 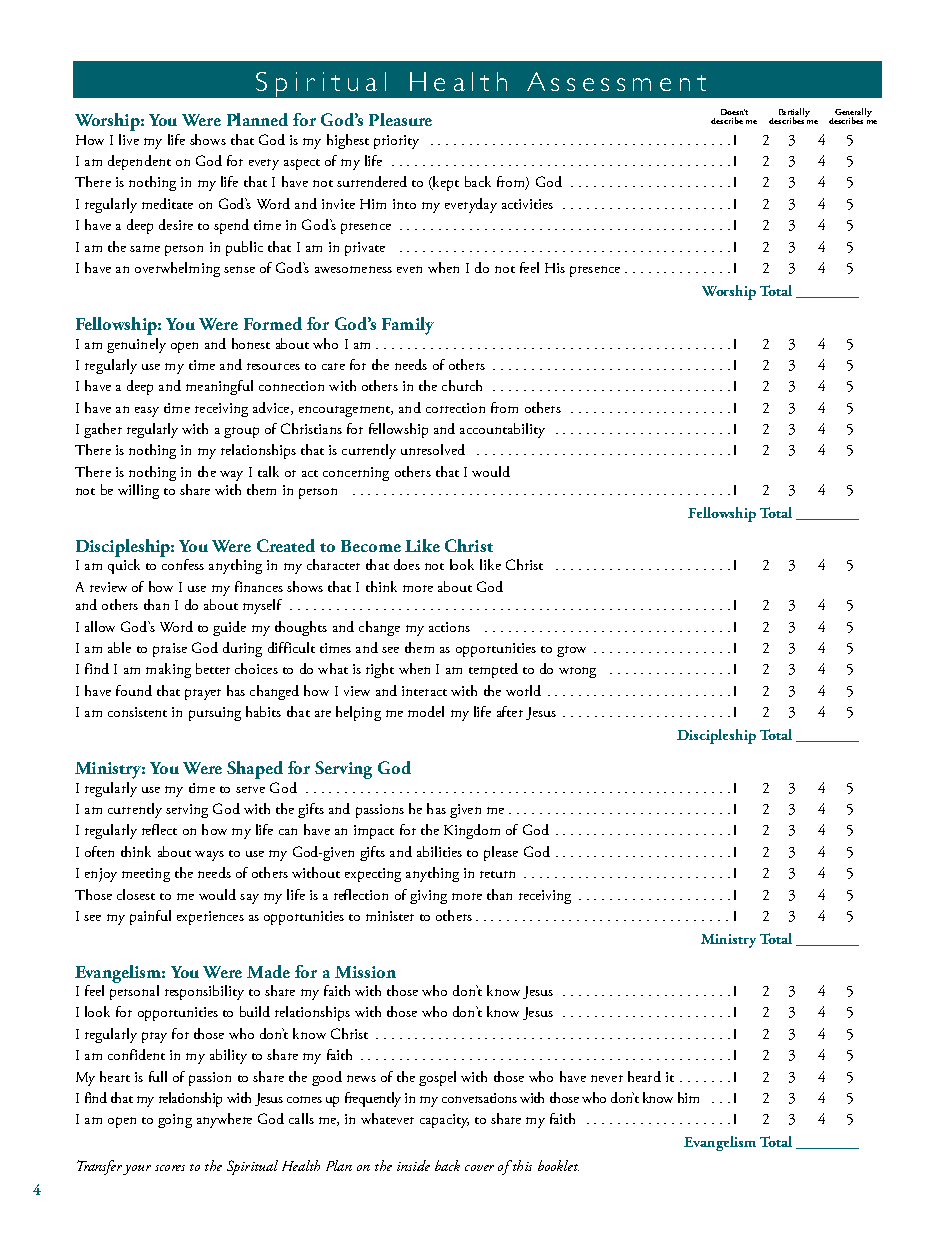 I want to click on ways, so click(x=209, y=856).
